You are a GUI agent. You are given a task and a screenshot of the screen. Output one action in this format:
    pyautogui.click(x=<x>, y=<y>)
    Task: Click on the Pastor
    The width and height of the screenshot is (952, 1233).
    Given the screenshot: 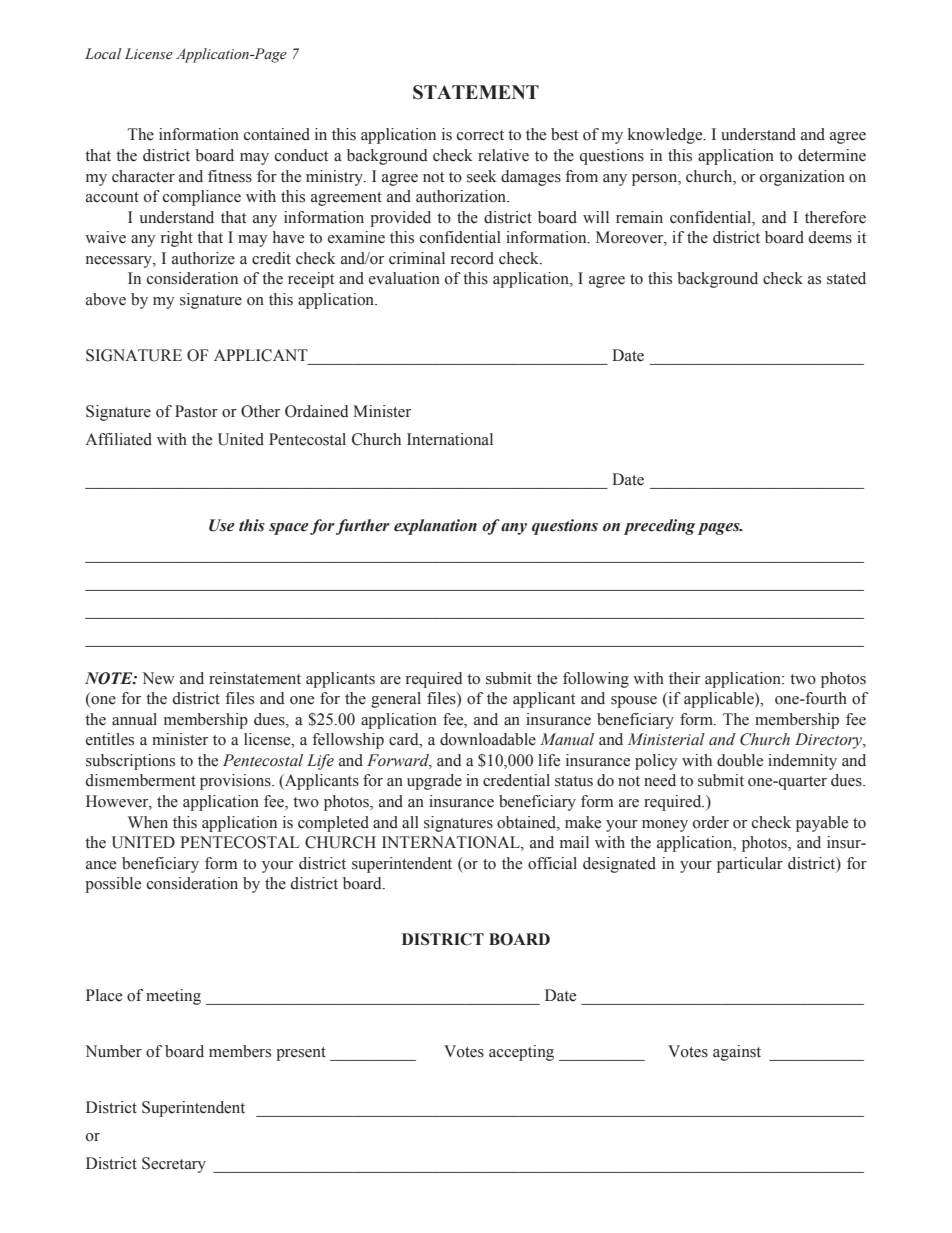 What is the action you would take?
    pyautogui.click(x=196, y=411)
